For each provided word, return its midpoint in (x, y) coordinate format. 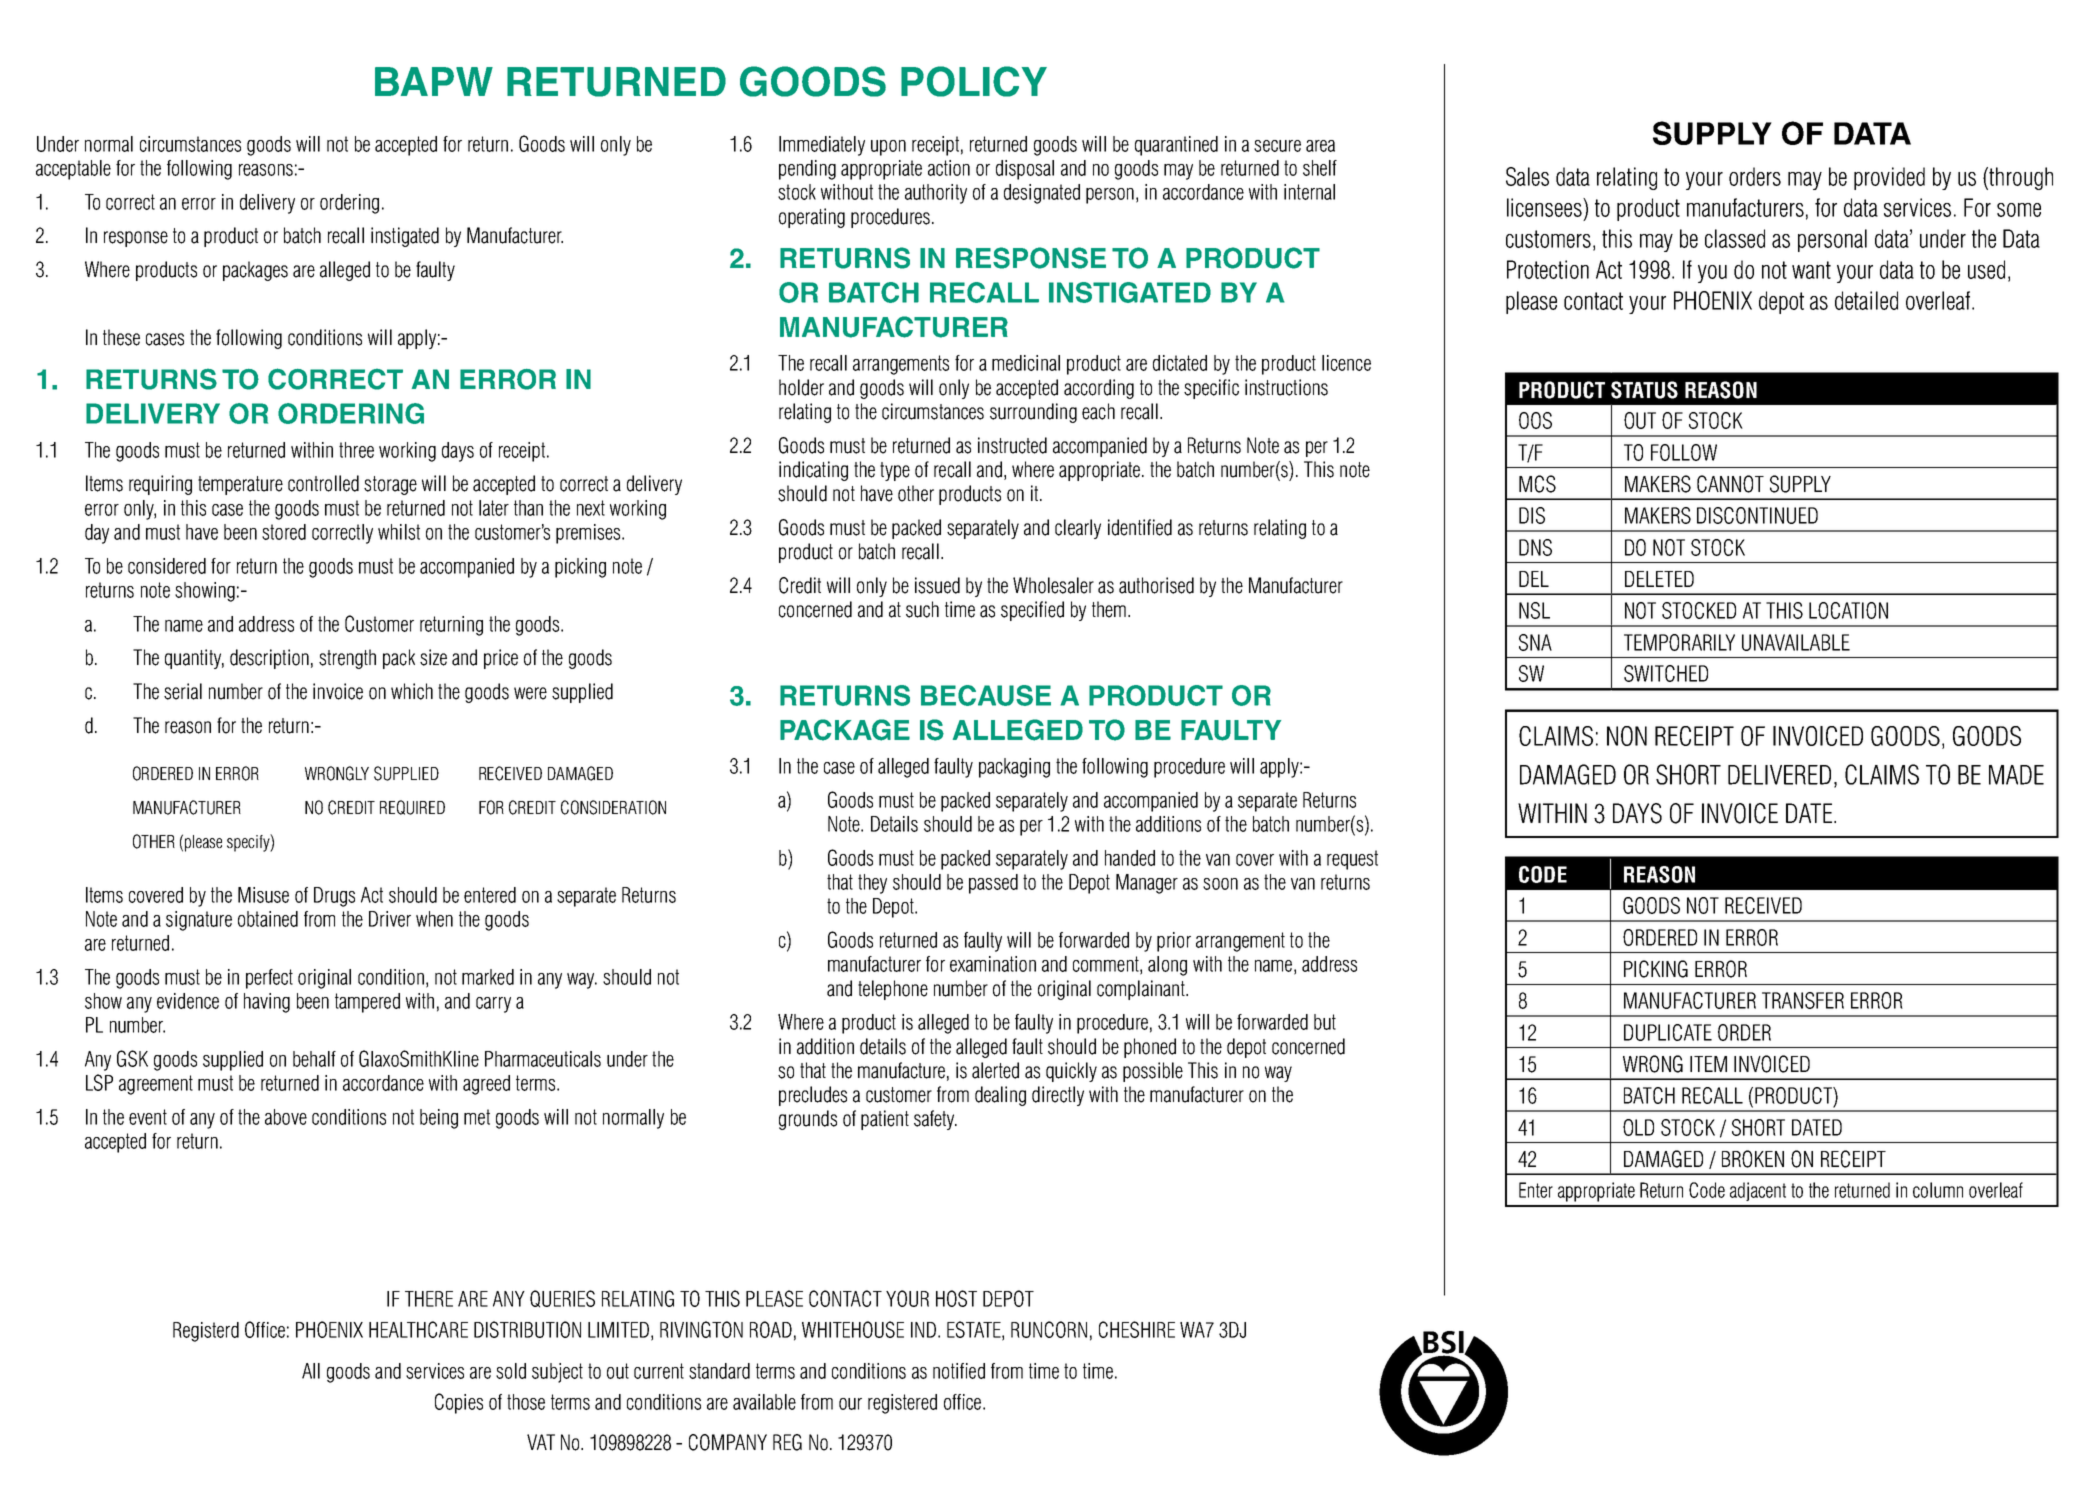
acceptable (73, 170)
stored (284, 532)
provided (1889, 178)
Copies (459, 1403)
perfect (269, 979)
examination (993, 964)
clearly (1078, 529)
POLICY (974, 81)
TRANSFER (1803, 1000)
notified (959, 1371)
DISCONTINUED (1757, 515)
